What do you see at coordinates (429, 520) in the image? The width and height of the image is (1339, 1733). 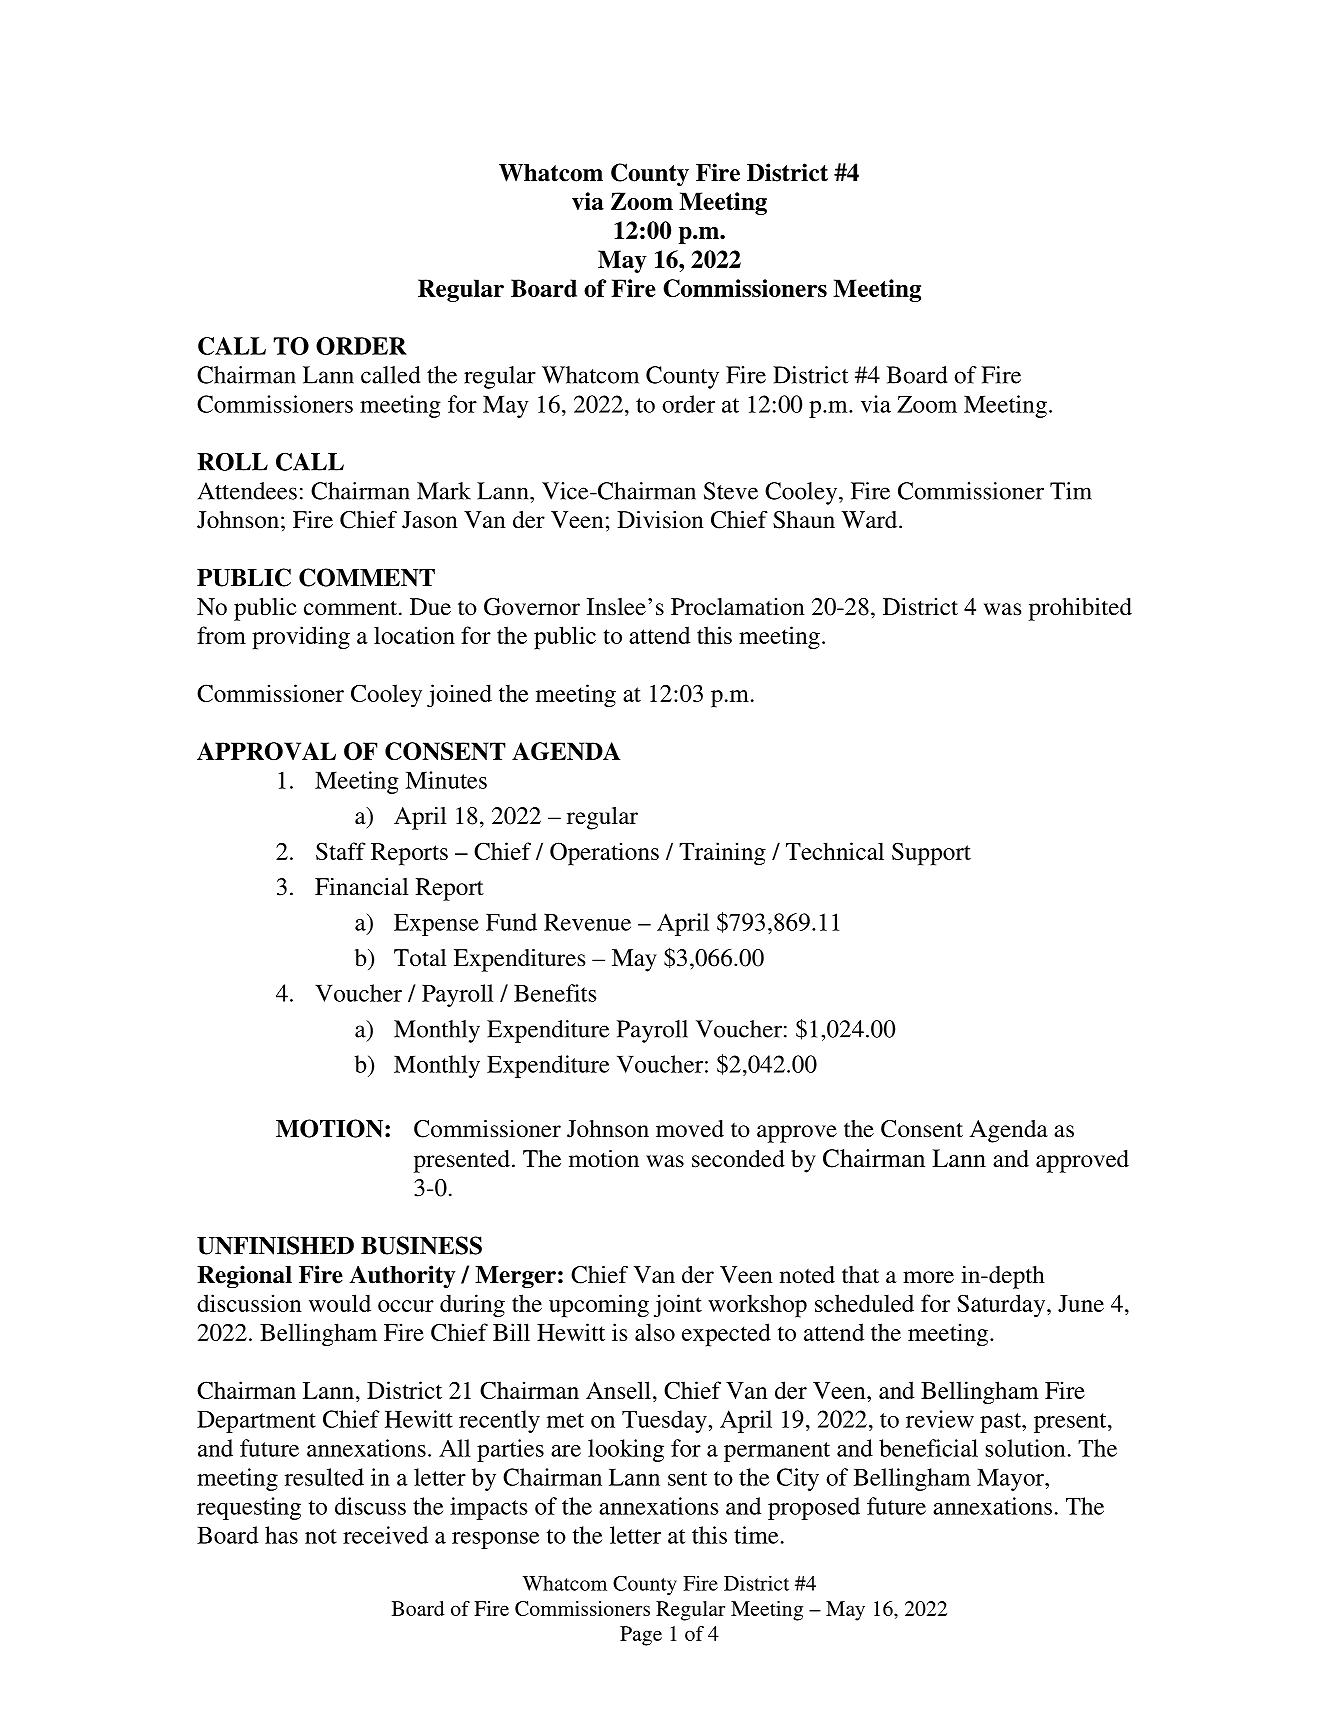 I see `Jason` at bounding box center [429, 520].
